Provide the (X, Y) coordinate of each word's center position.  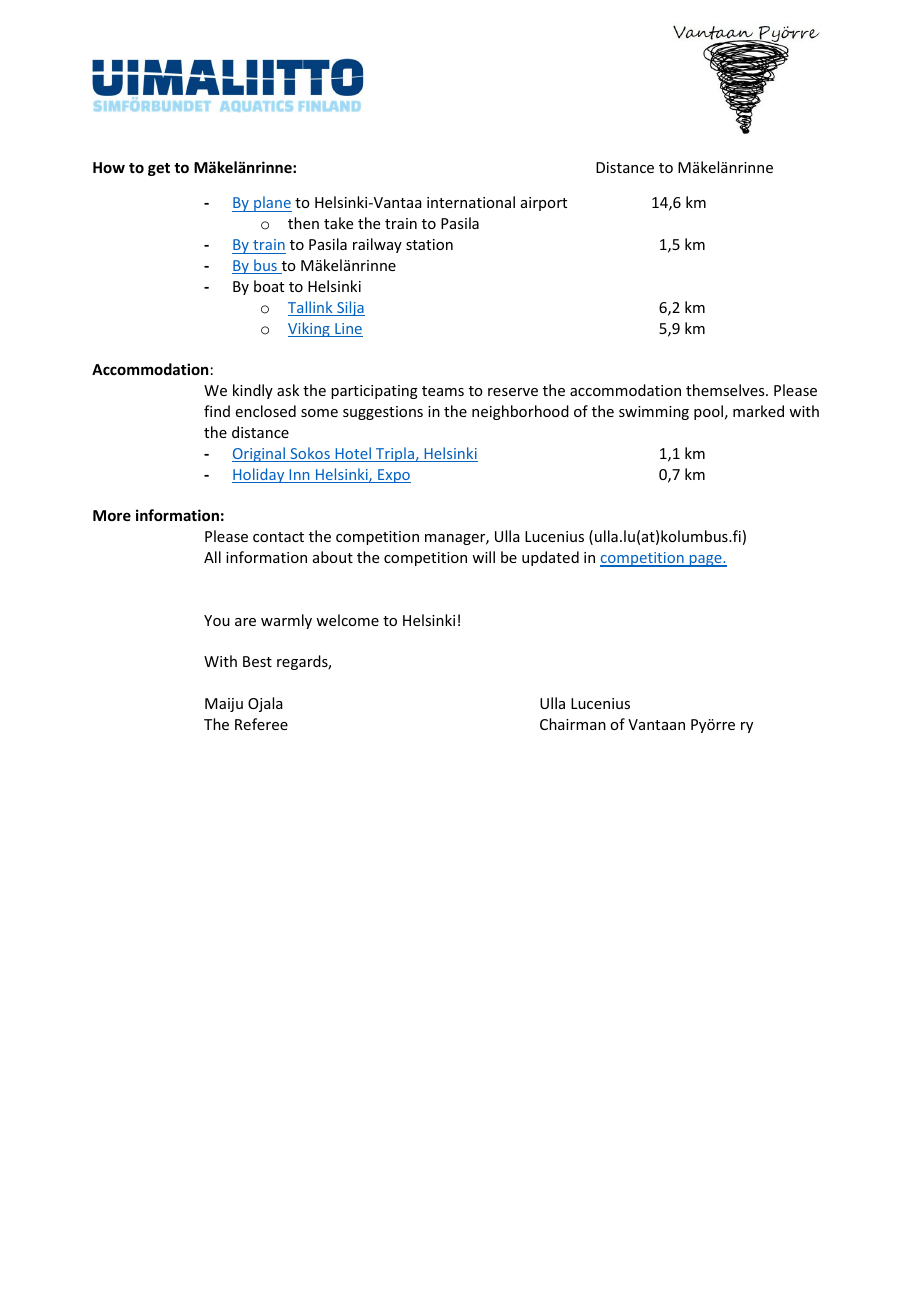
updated (550, 558)
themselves (726, 390)
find (217, 411)
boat (269, 286)
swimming (654, 413)
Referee (261, 724)
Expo (393, 476)
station (429, 244)
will (483, 557)
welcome (347, 620)
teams (443, 391)
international (471, 202)
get (159, 169)
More (112, 515)
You (217, 620)
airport (544, 204)
